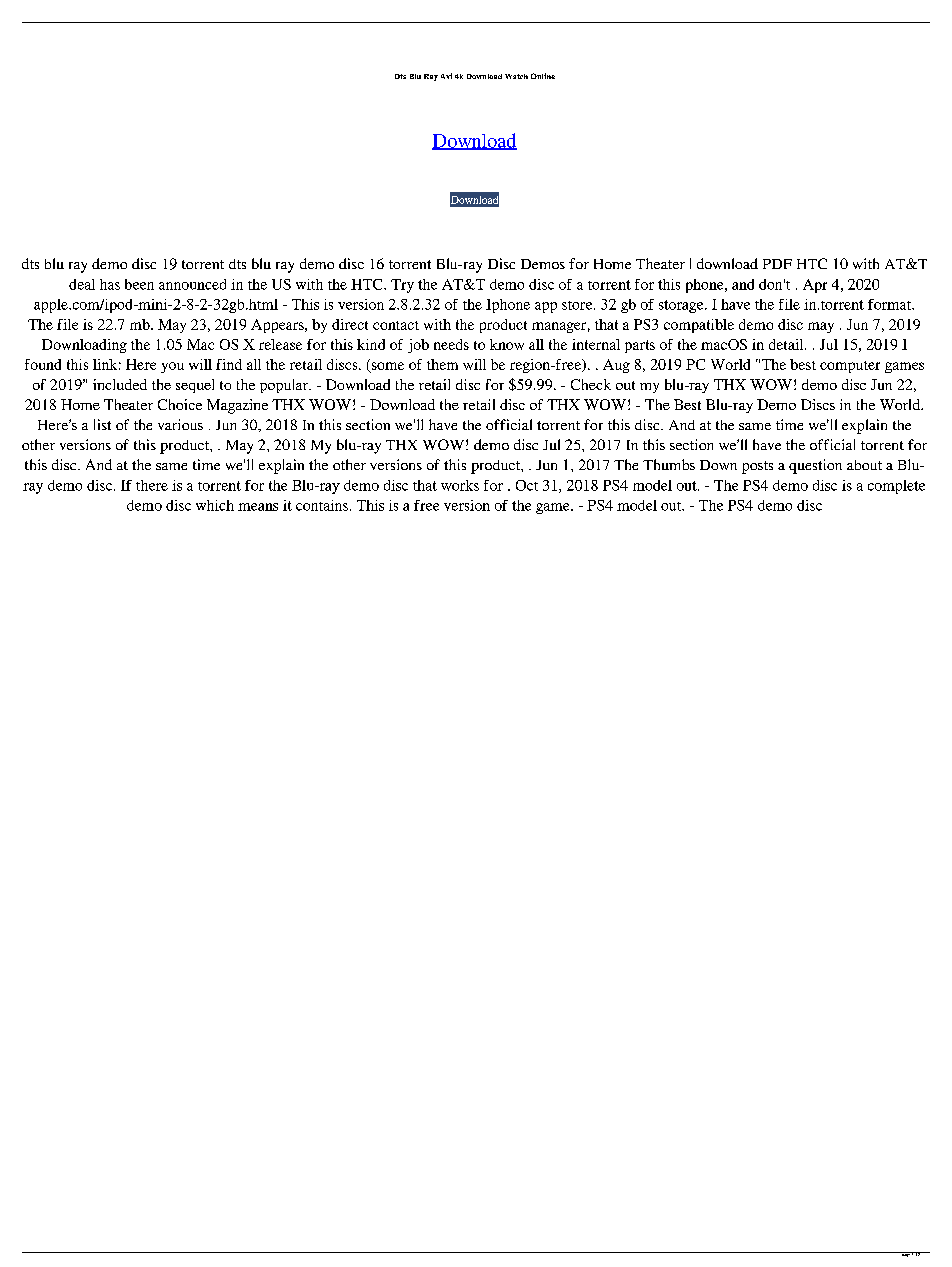  Describe the element at coordinates (460, 485) in the screenshot. I see `works` at that location.
